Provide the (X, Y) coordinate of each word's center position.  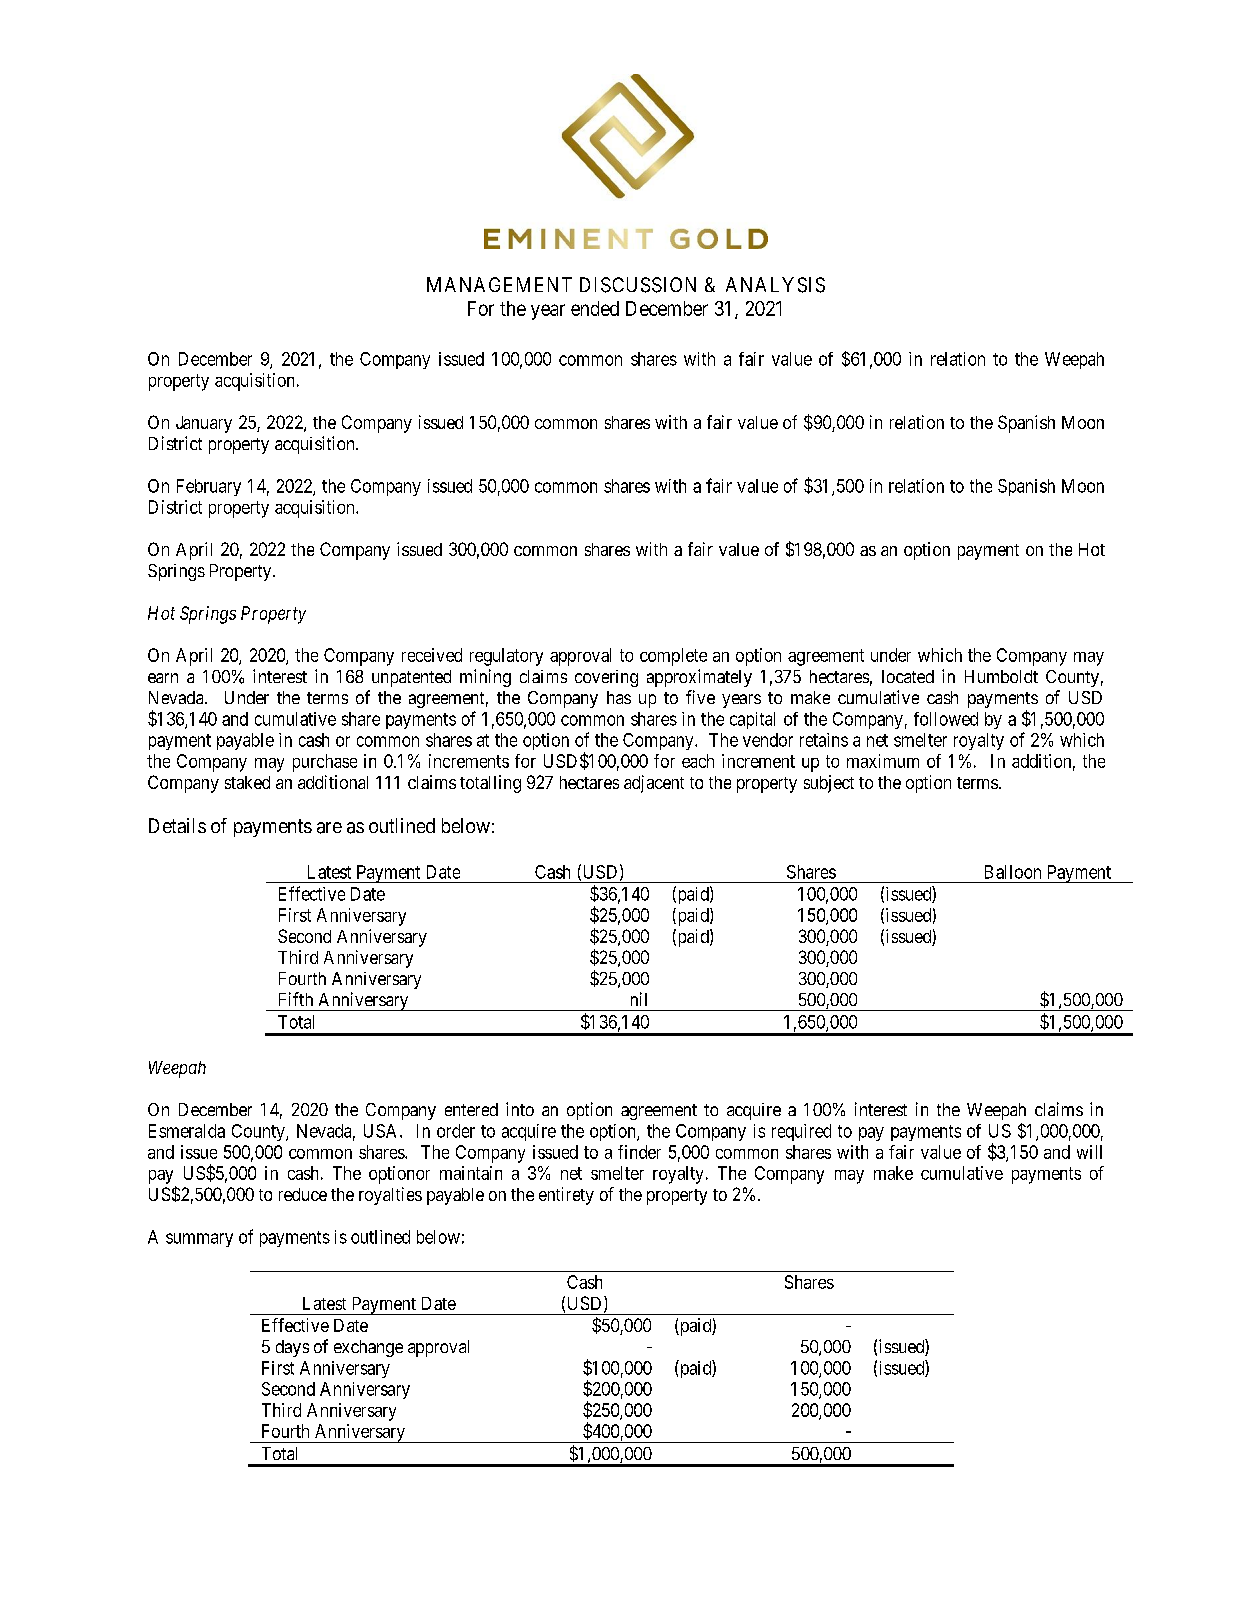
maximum (883, 761)
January (204, 424)
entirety (566, 1196)
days (292, 1348)
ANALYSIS (775, 285)
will (1089, 1152)
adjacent (654, 784)
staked (247, 782)
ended (595, 308)
